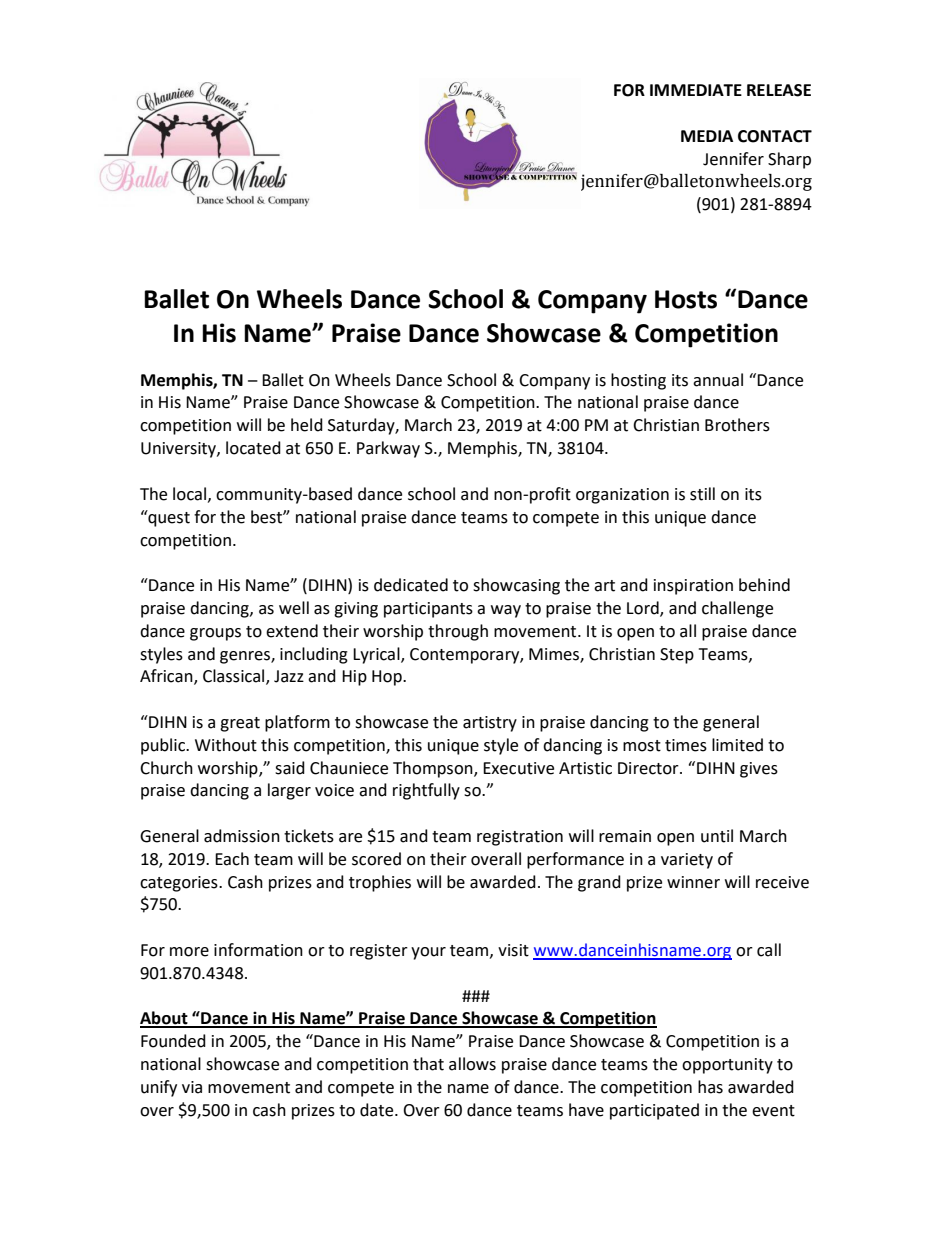  What do you see at coordinates (307, 425) in the page?
I see `held` at bounding box center [307, 425].
